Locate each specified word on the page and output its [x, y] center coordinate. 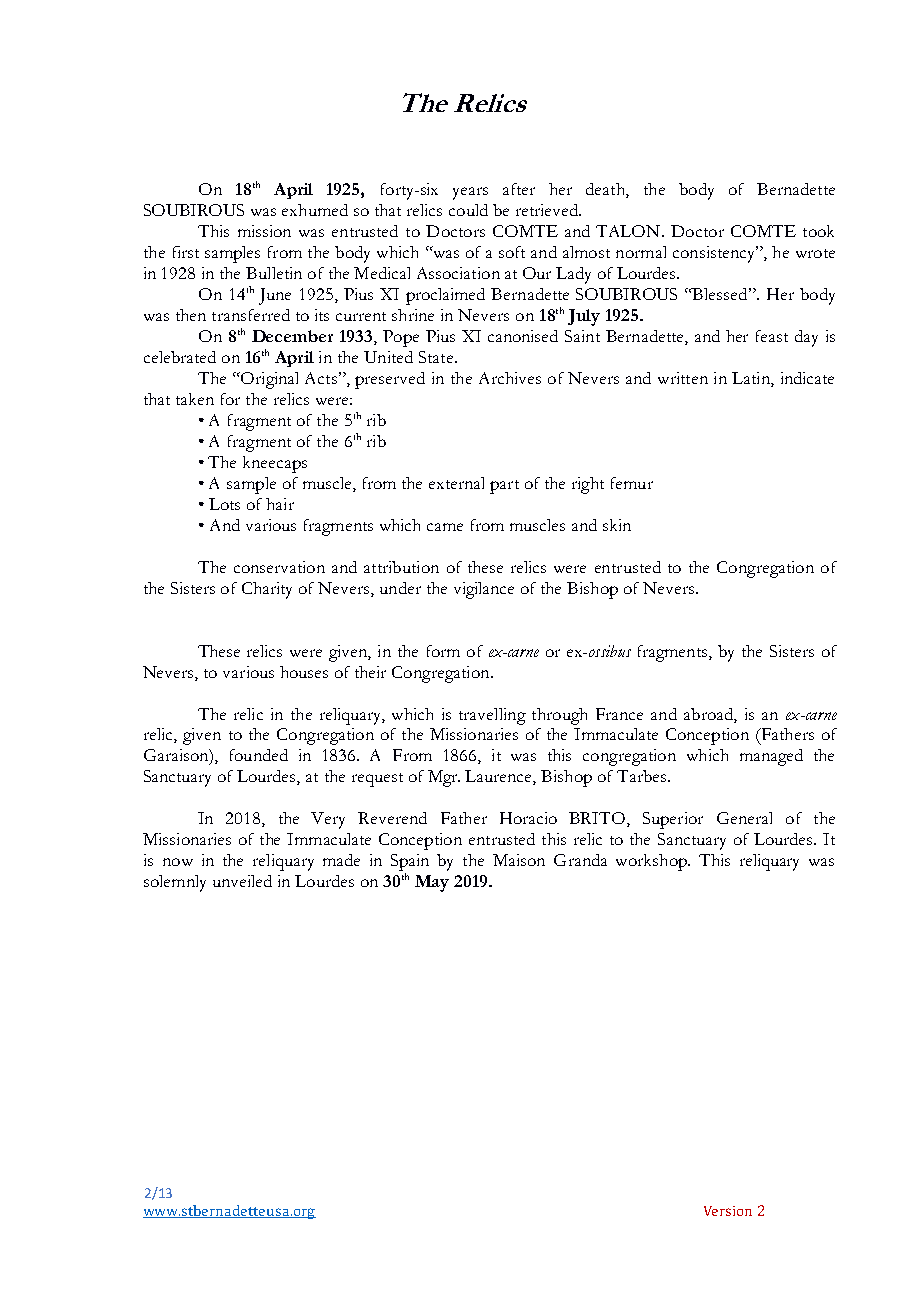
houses [304, 672]
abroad [709, 714]
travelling [492, 716]
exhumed [315, 210]
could [468, 210]
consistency [715, 254]
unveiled [242, 881]
